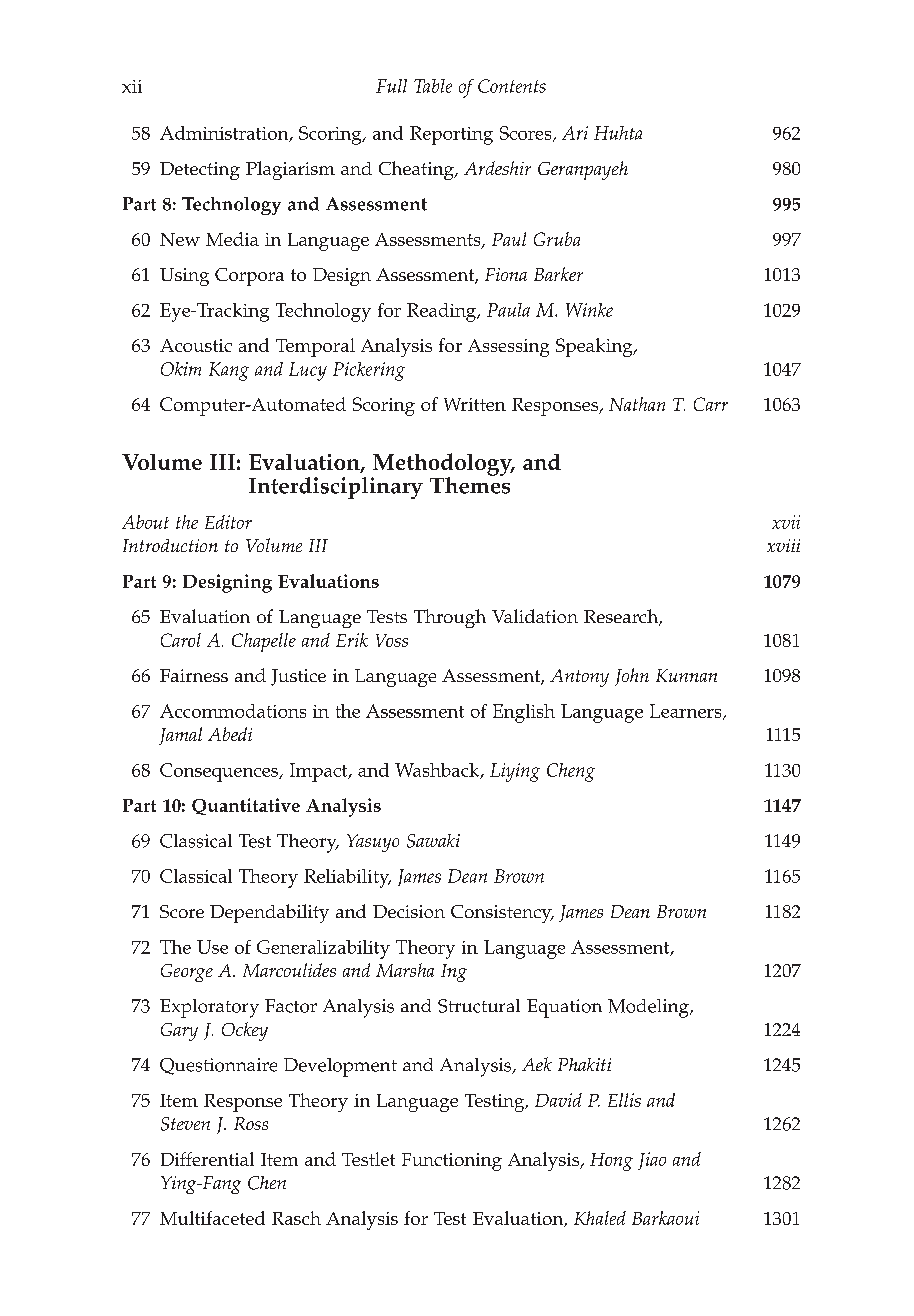  I want to click on Contents, so click(512, 86).
